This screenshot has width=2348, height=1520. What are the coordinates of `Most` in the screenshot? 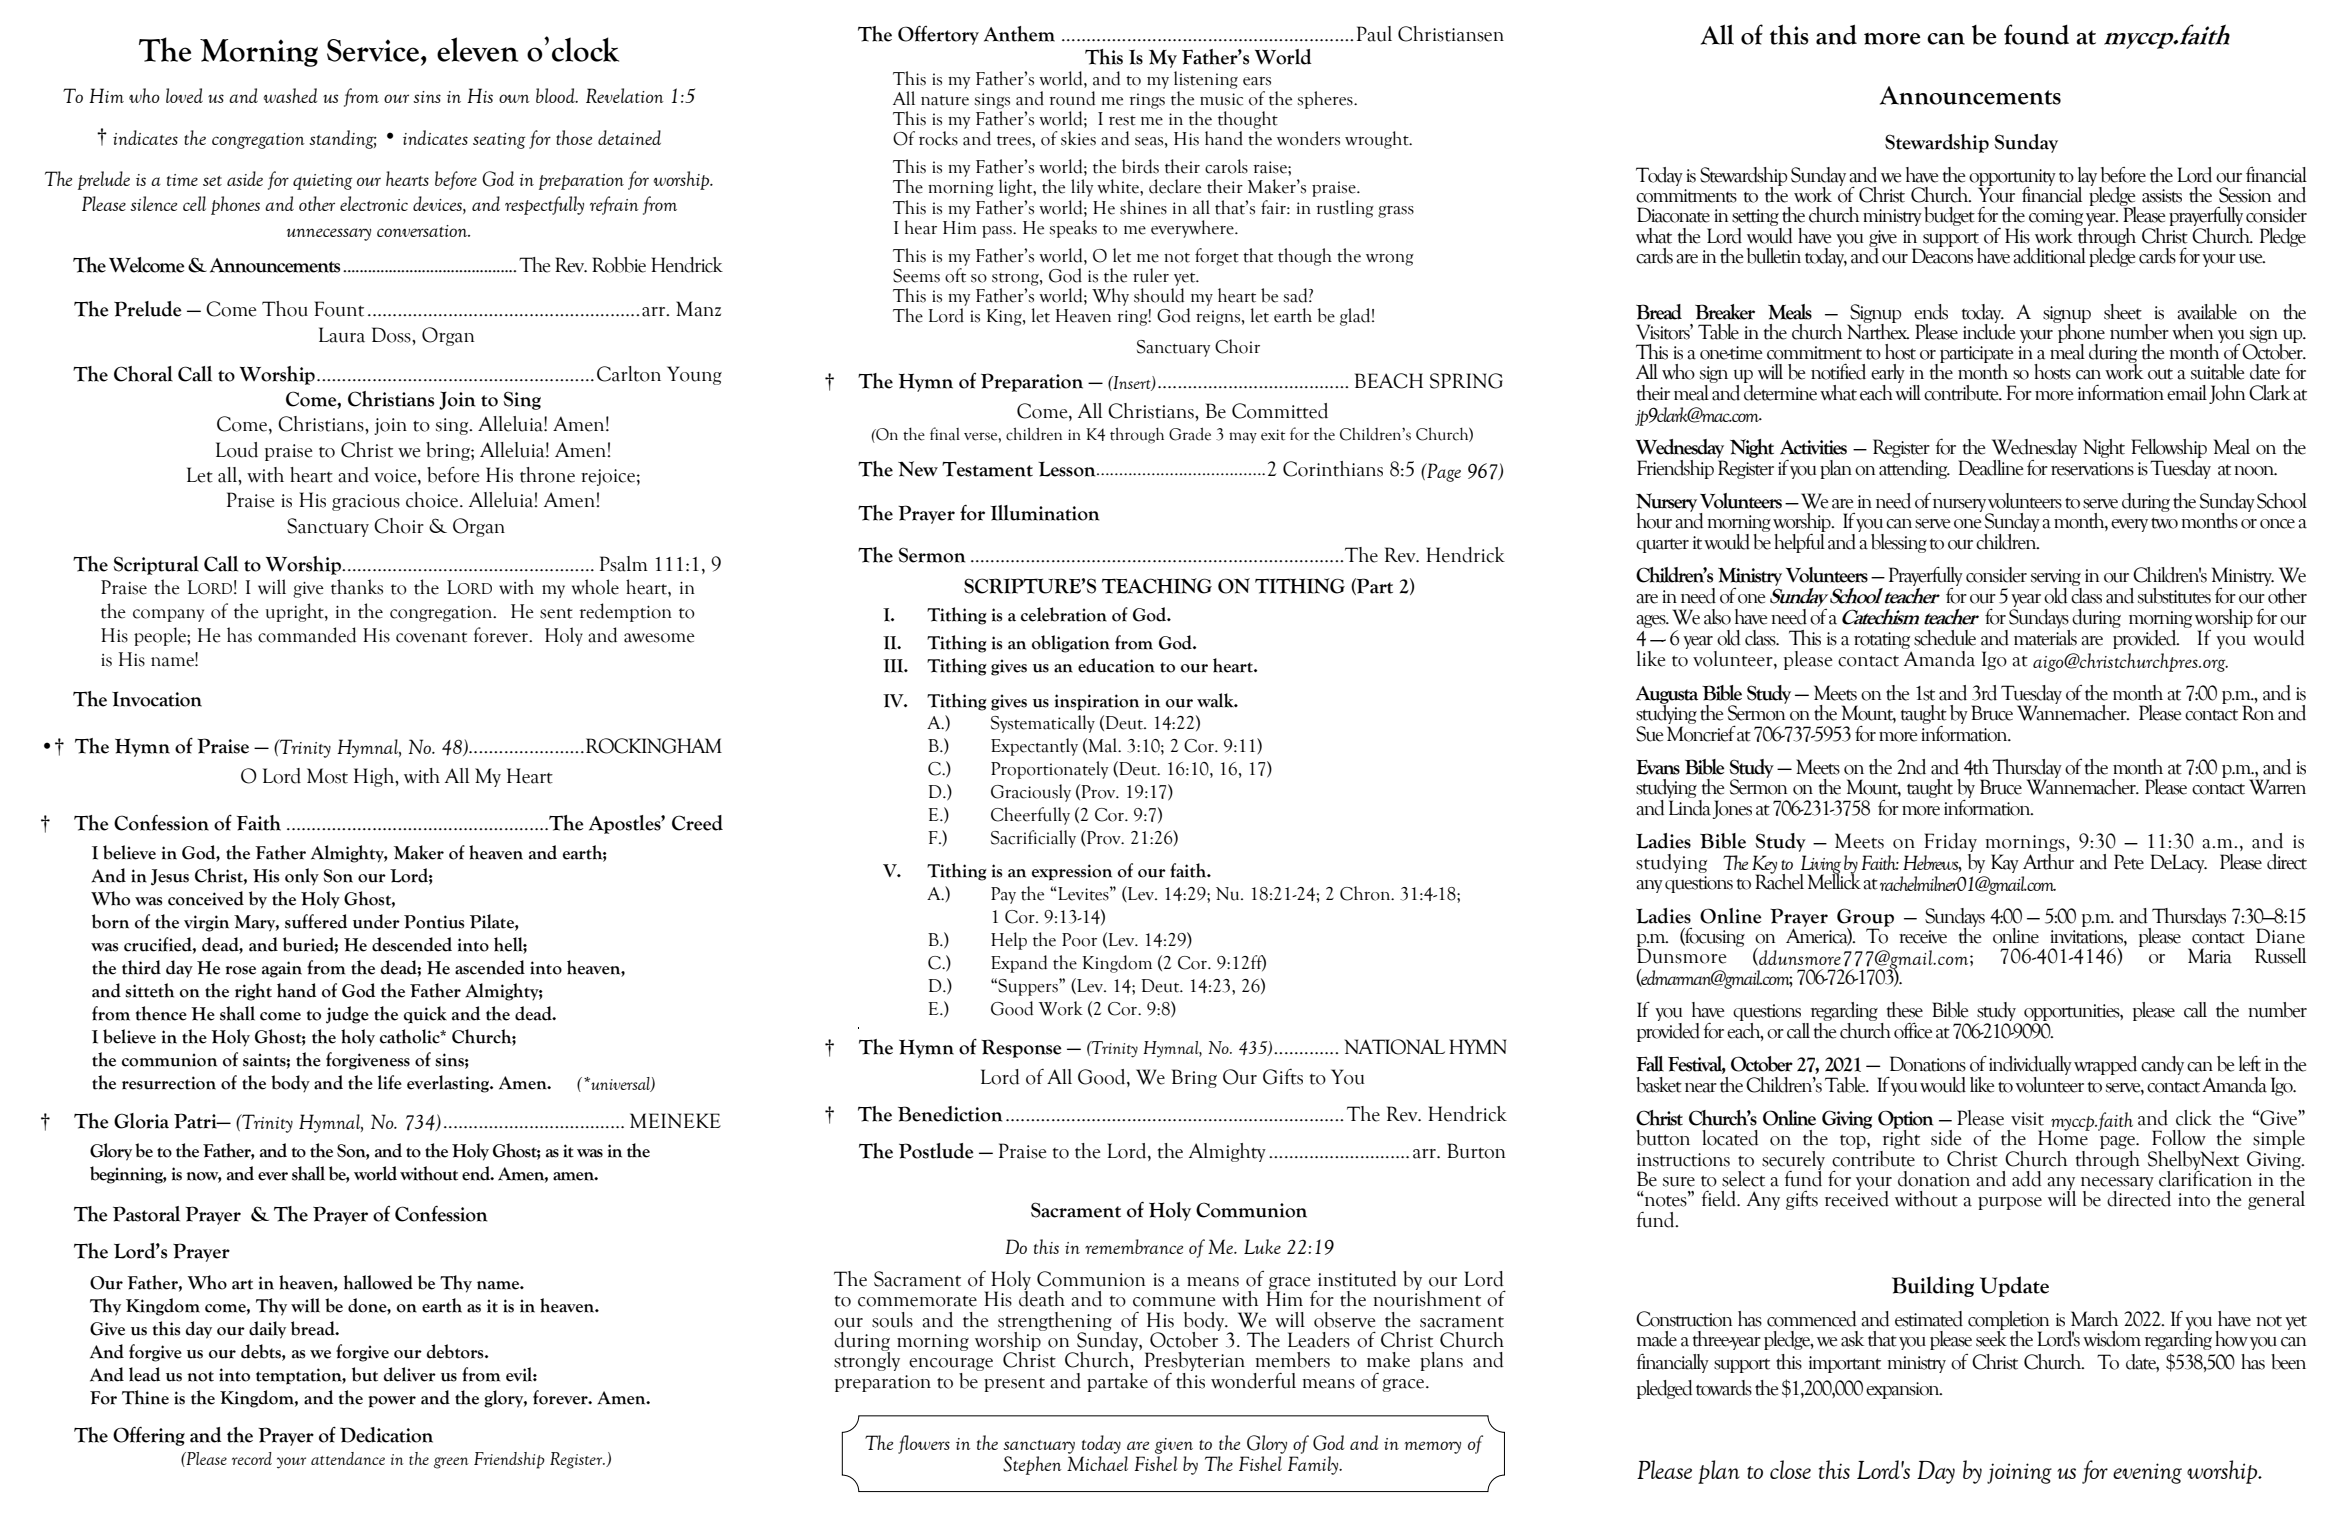 It's located at (327, 776).
